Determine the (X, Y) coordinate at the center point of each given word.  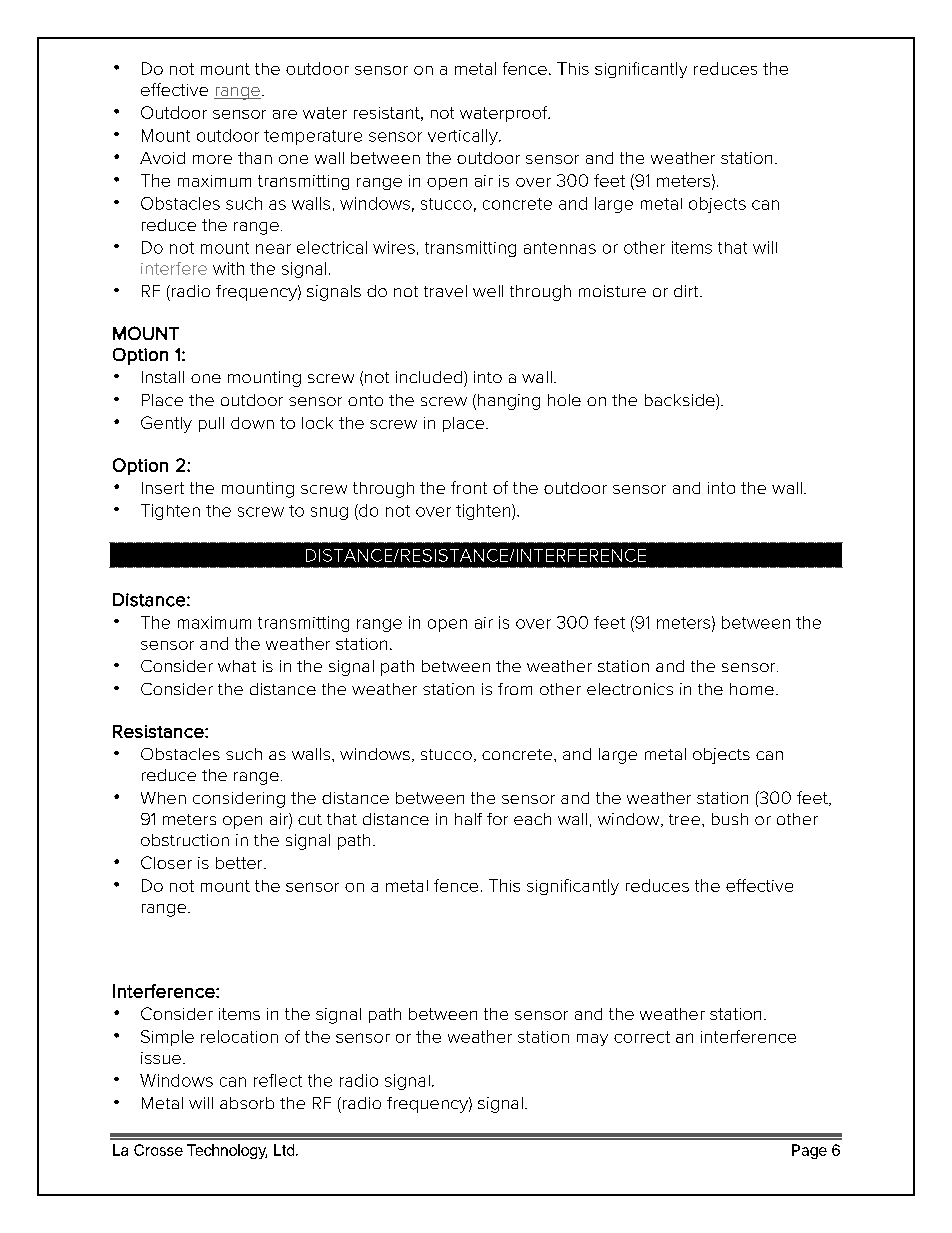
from (515, 689)
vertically (464, 137)
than (255, 158)
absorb (247, 1103)
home (752, 689)
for (497, 819)
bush (730, 819)
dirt (687, 291)
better (240, 863)
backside (681, 400)
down (252, 423)
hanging (509, 402)
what (237, 666)
